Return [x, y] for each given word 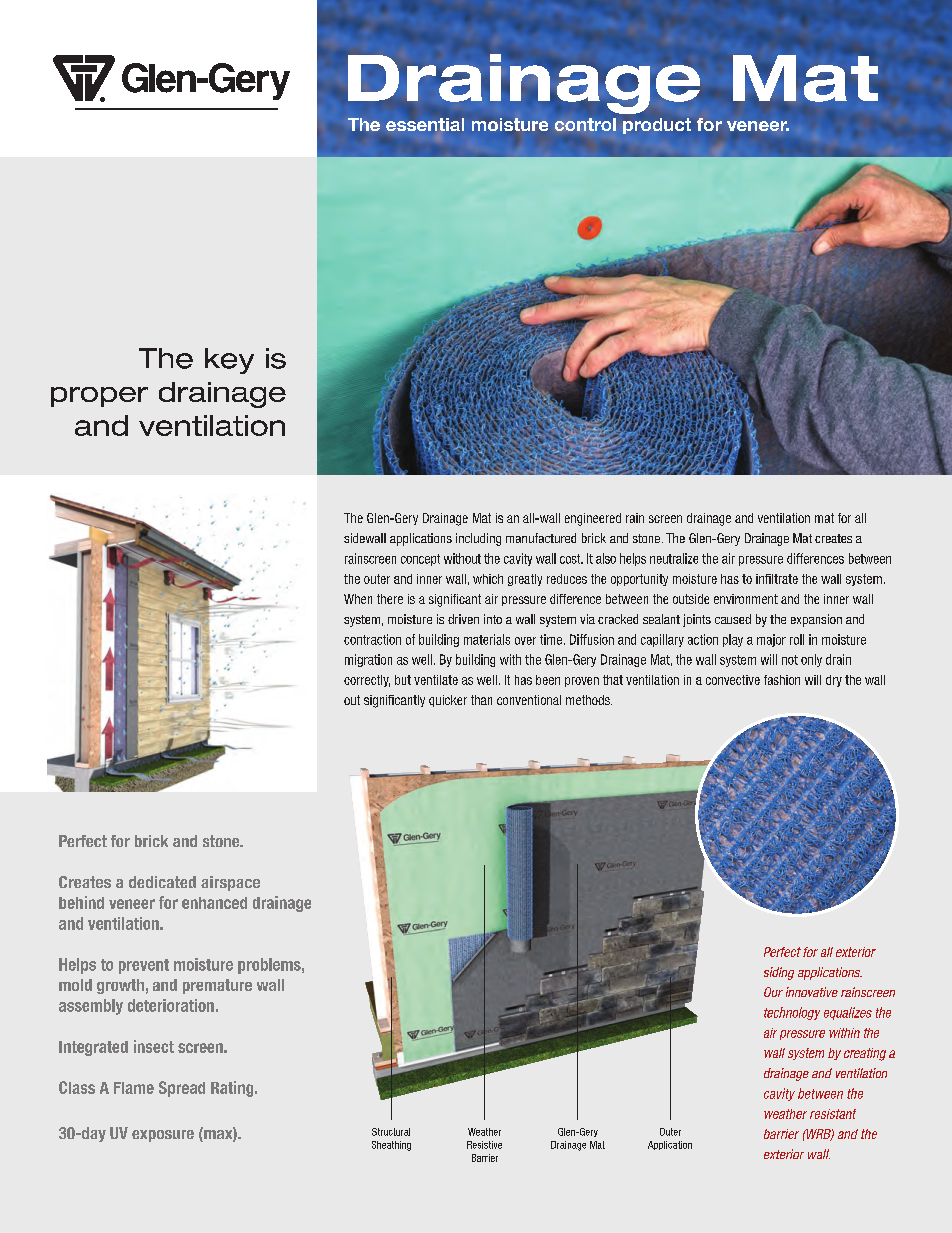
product [657, 126]
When [358, 599]
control [585, 124]
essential [425, 124]
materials [487, 639]
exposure [163, 1136]
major [771, 640]
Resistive [484, 1145]
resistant [833, 1114]
